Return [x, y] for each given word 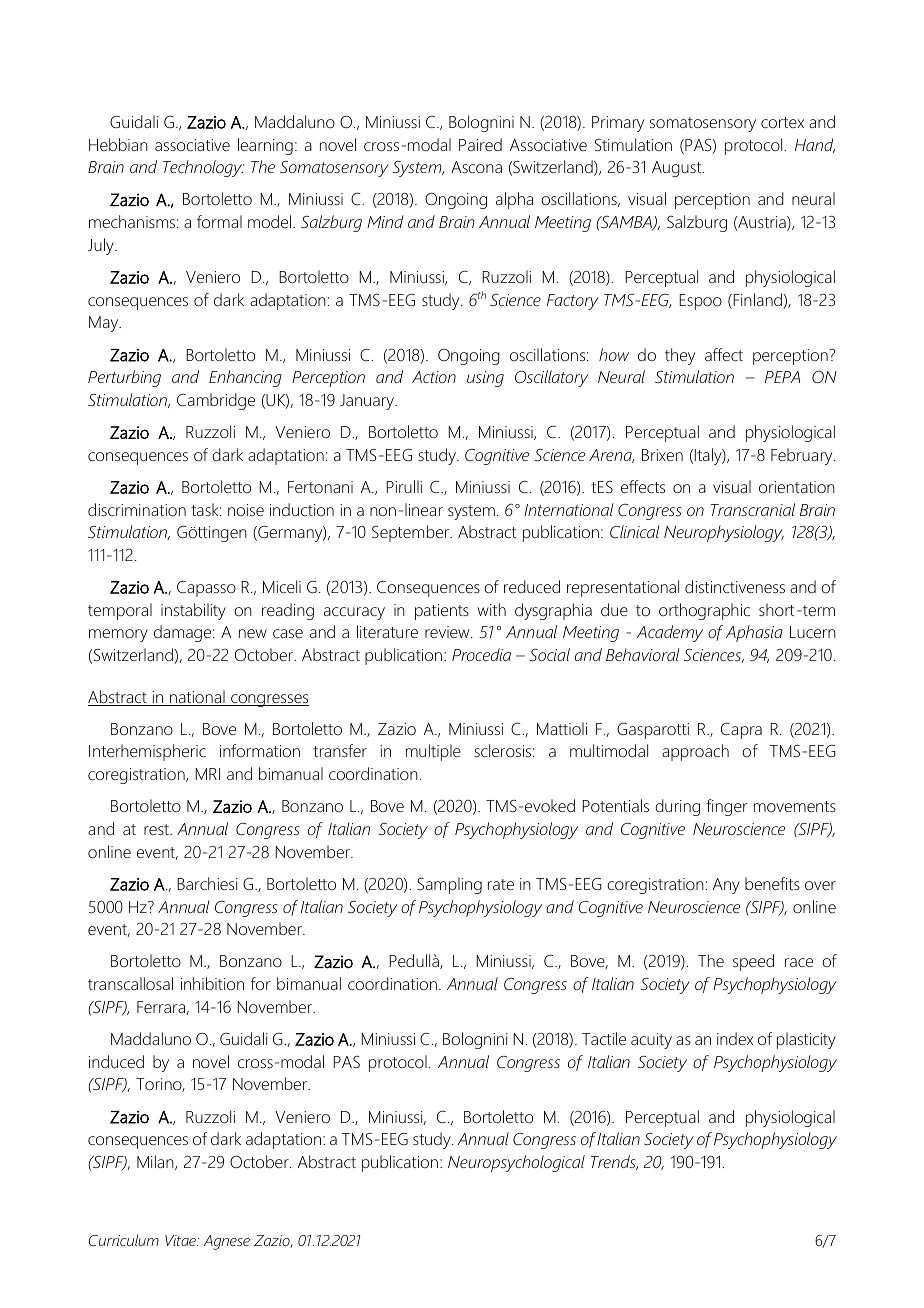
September [412, 533]
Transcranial [753, 509]
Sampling [449, 885]
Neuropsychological [516, 1163]
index [735, 1038]
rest [157, 829]
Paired [480, 144]
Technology [204, 168]
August [678, 169]
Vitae [181, 1240]
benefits [772, 883]
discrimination [137, 509]
